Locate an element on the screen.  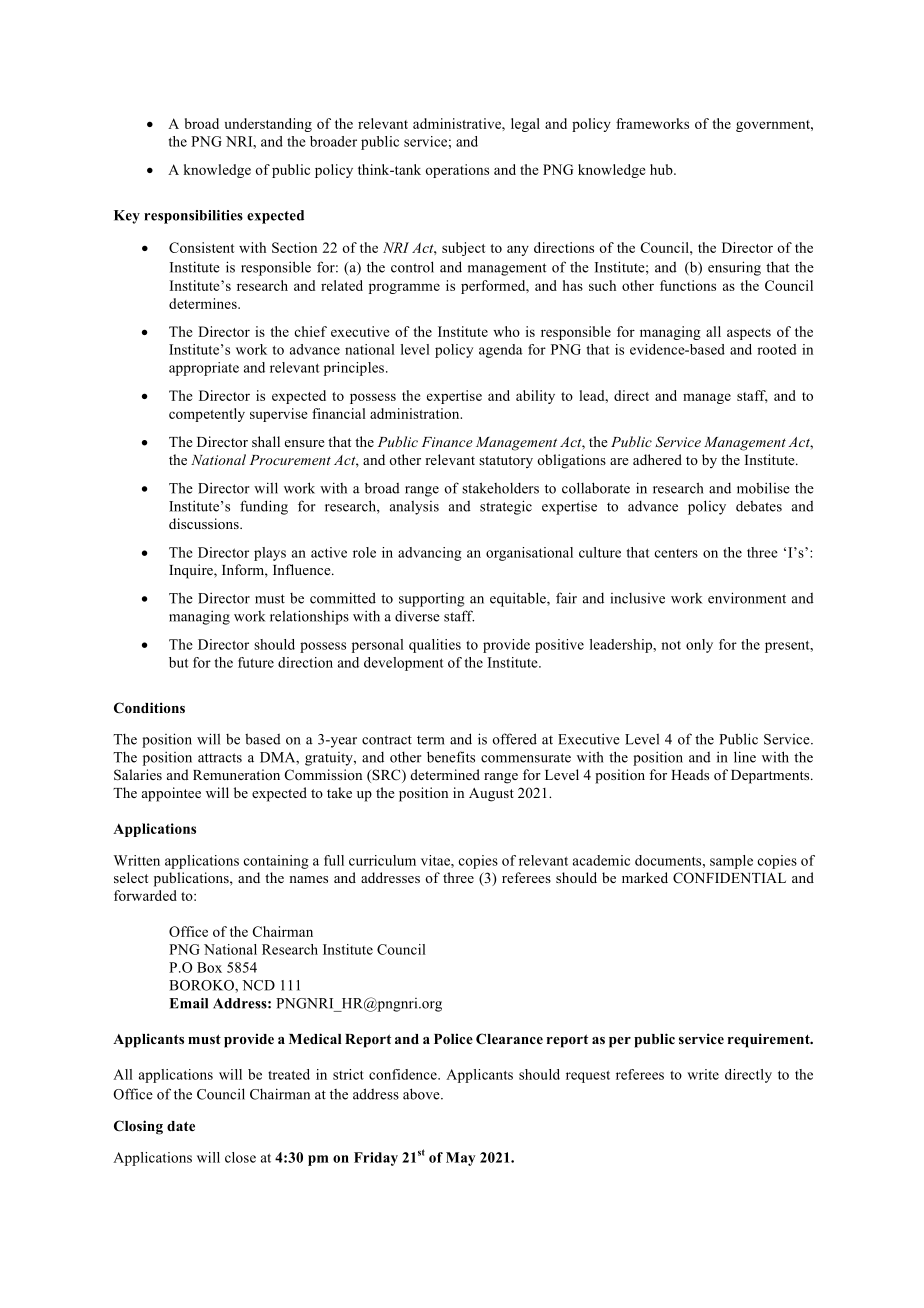
qualities is located at coordinates (435, 646).
